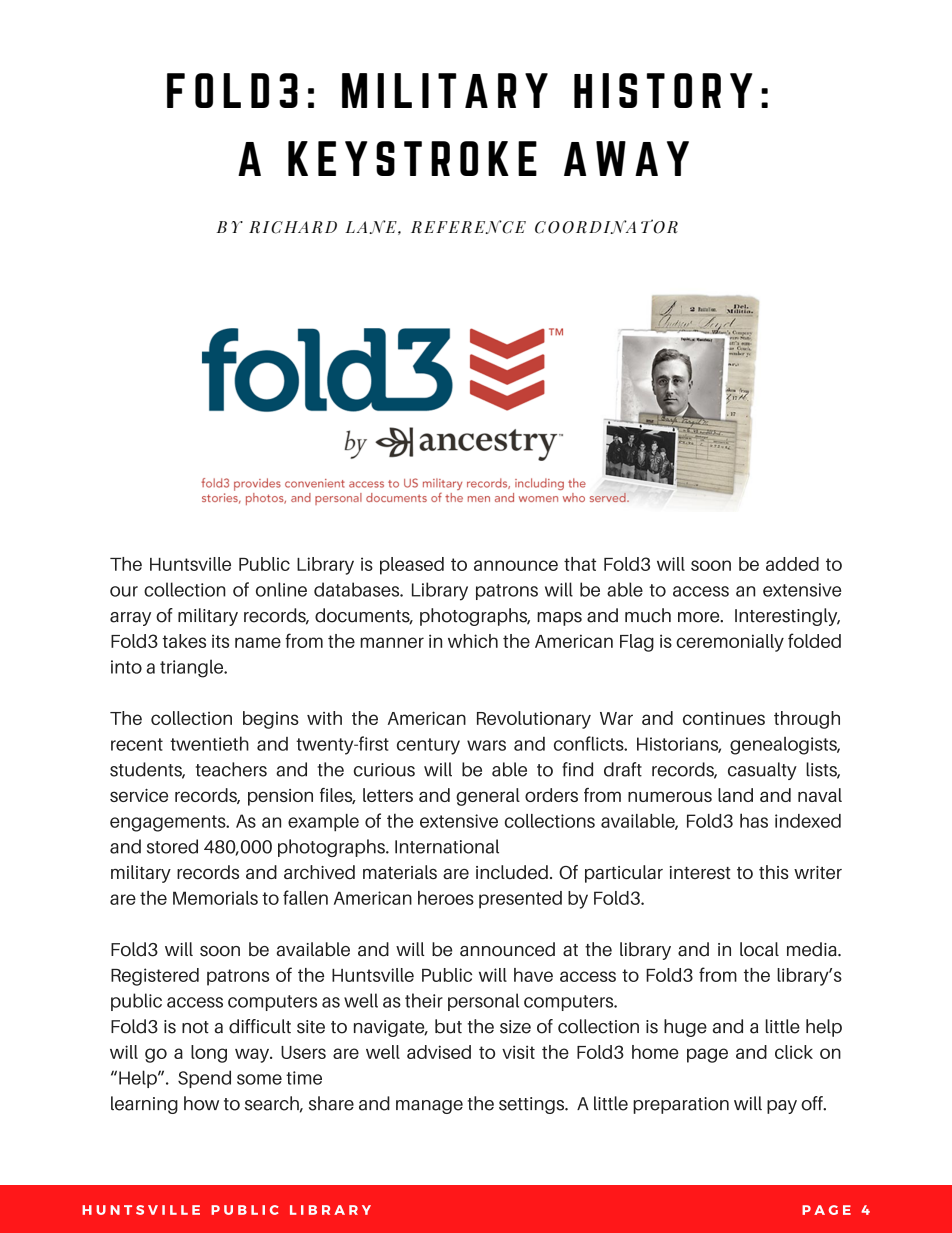 Image resolution: width=952 pixels, height=1233 pixels. Describe the element at coordinates (792, 564) in the image. I see `added` at that location.
